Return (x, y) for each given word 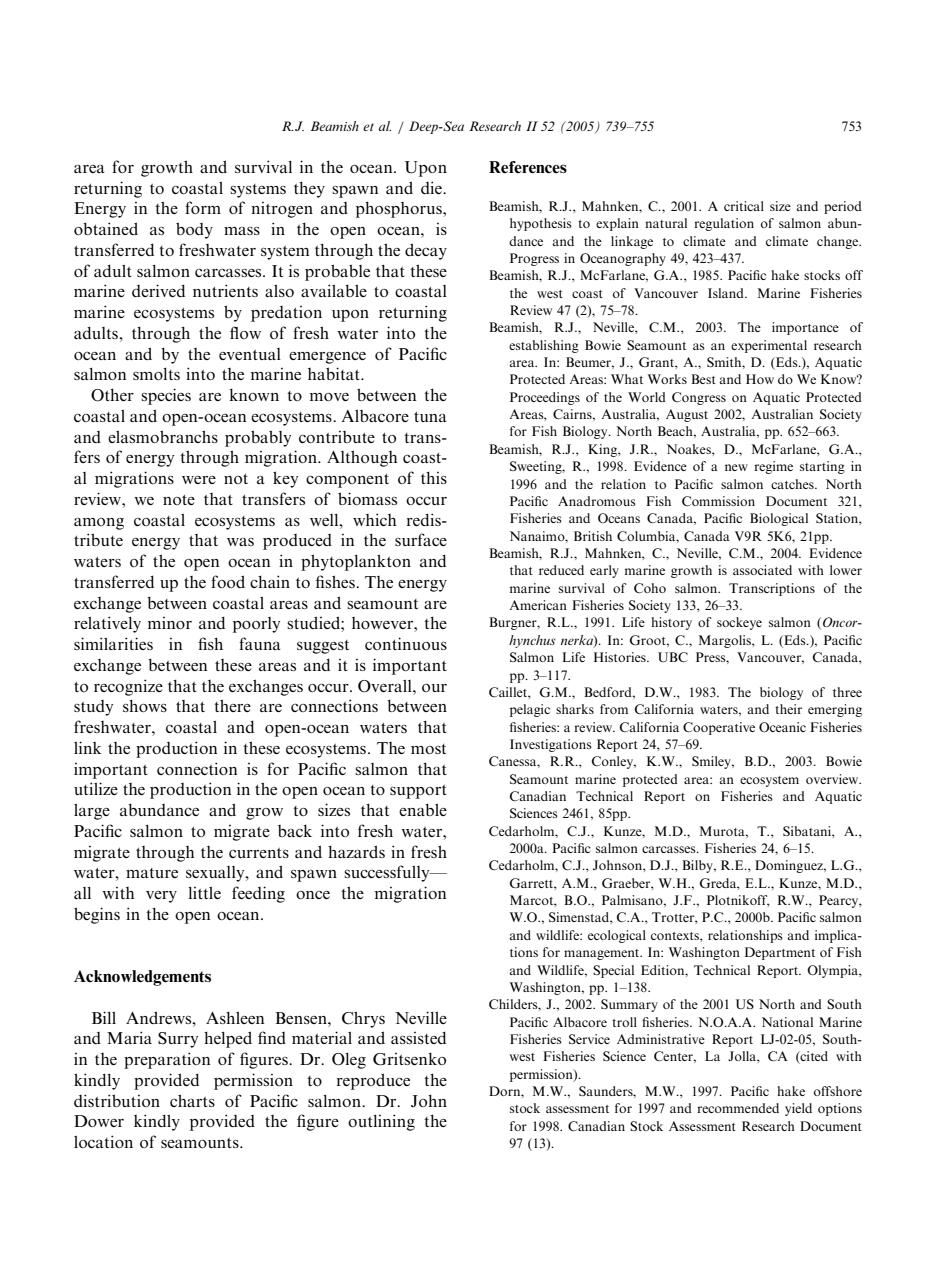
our (434, 688)
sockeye (739, 623)
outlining (381, 1122)
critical (744, 206)
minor (169, 623)
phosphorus (400, 209)
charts (192, 1100)
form (203, 207)
